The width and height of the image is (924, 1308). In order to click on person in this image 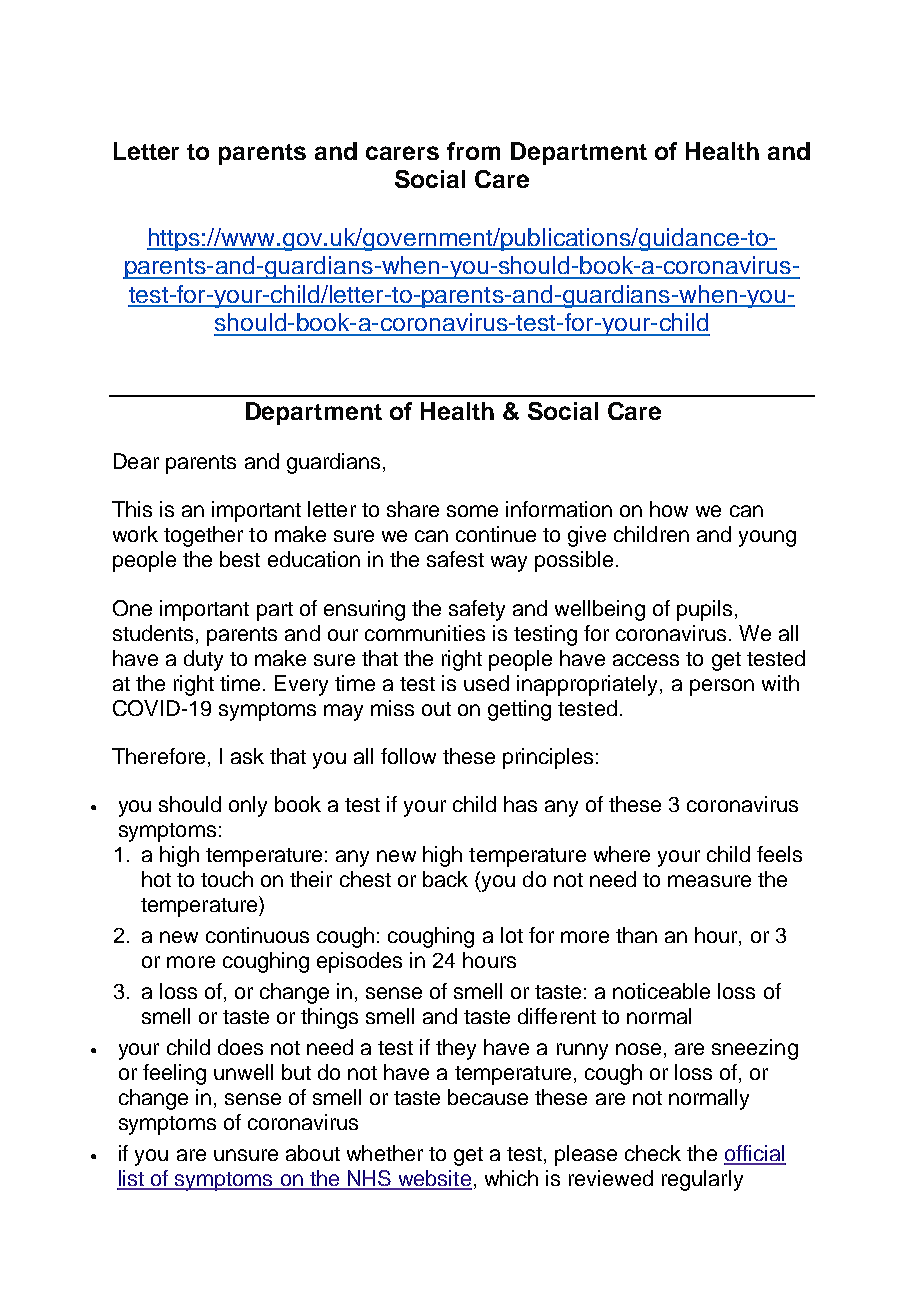, I will do `click(722, 687)`.
